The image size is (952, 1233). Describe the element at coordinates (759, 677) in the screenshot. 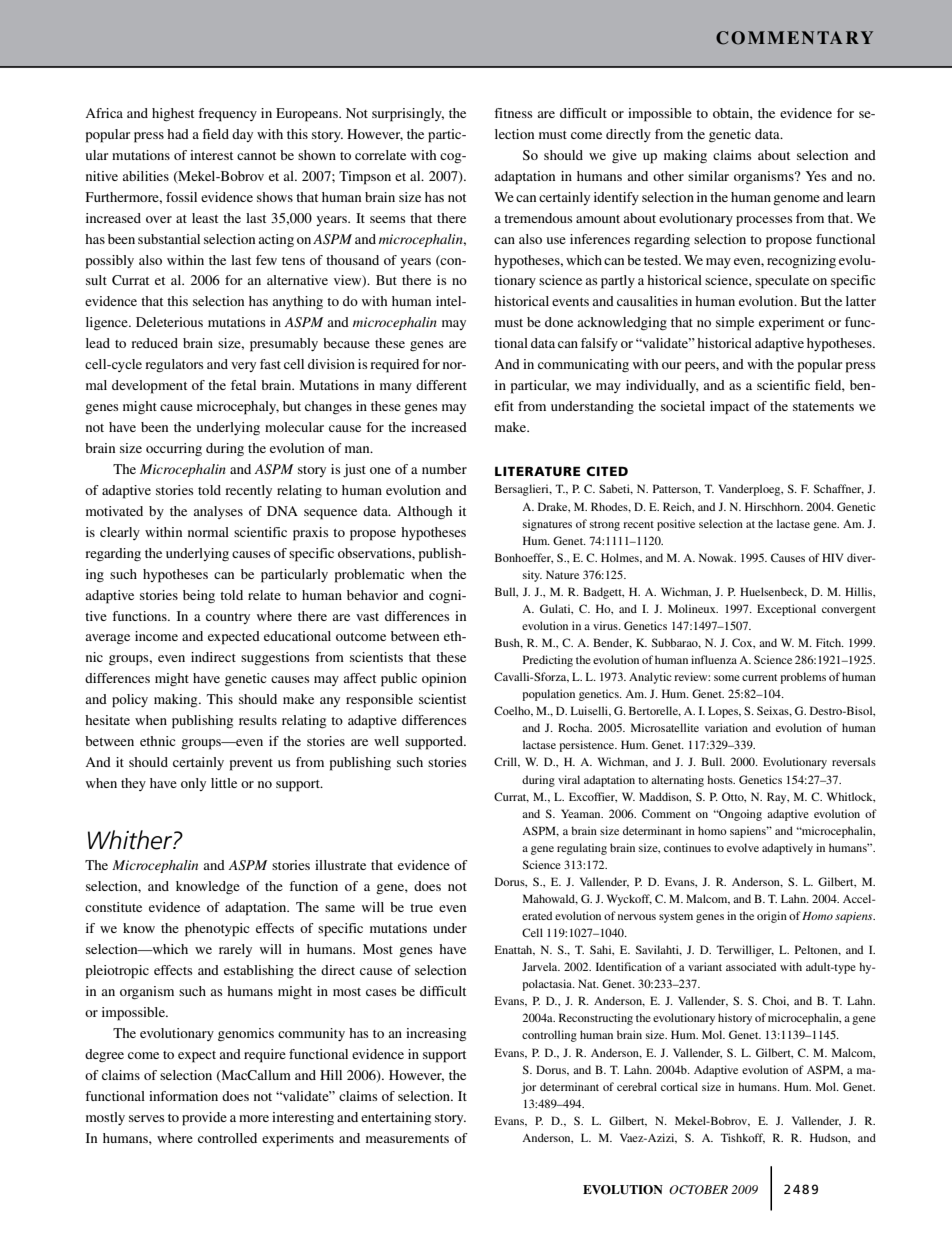

I see `current` at that location.
